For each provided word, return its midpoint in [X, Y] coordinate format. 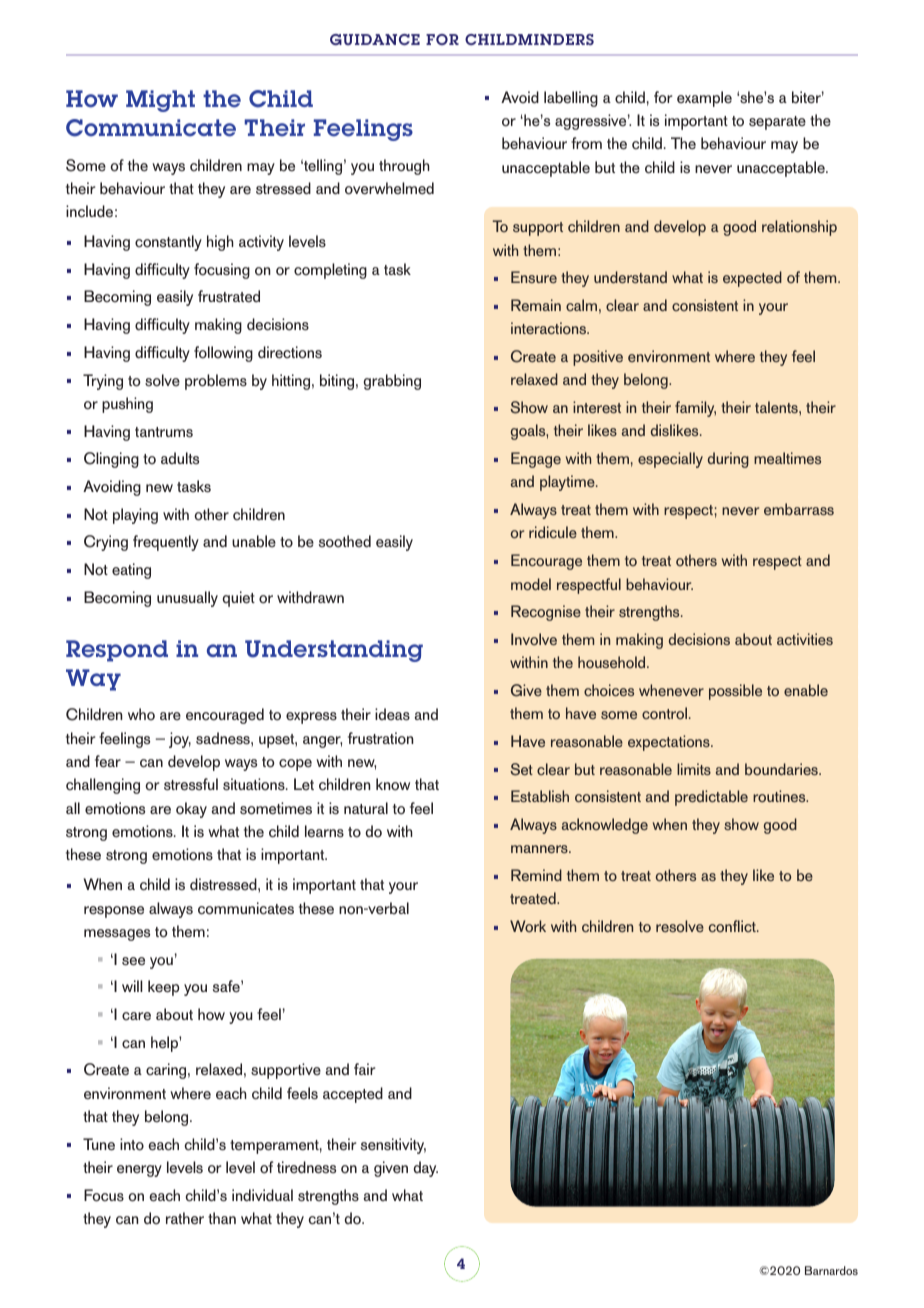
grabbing [392, 382]
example [704, 99]
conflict [733, 926]
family [695, 409]
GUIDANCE [375, 39]
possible [735, 692]
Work [528, 926]
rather [185, 1218]
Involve [534, 639]
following [223, 354]
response [114, 912]
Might [160, 101]
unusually [187, 599]
